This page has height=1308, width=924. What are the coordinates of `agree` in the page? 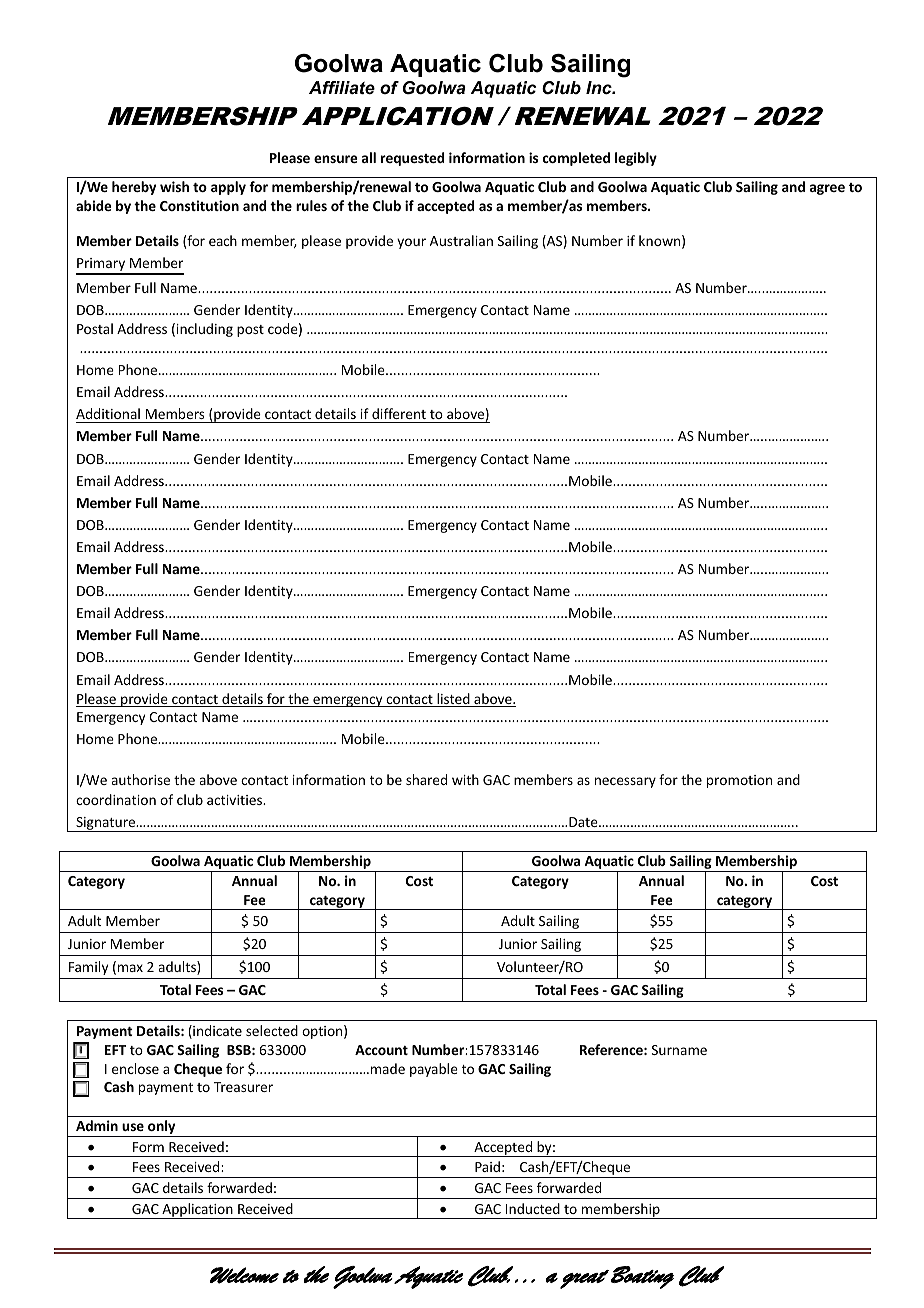 It's located at (827, 189).
